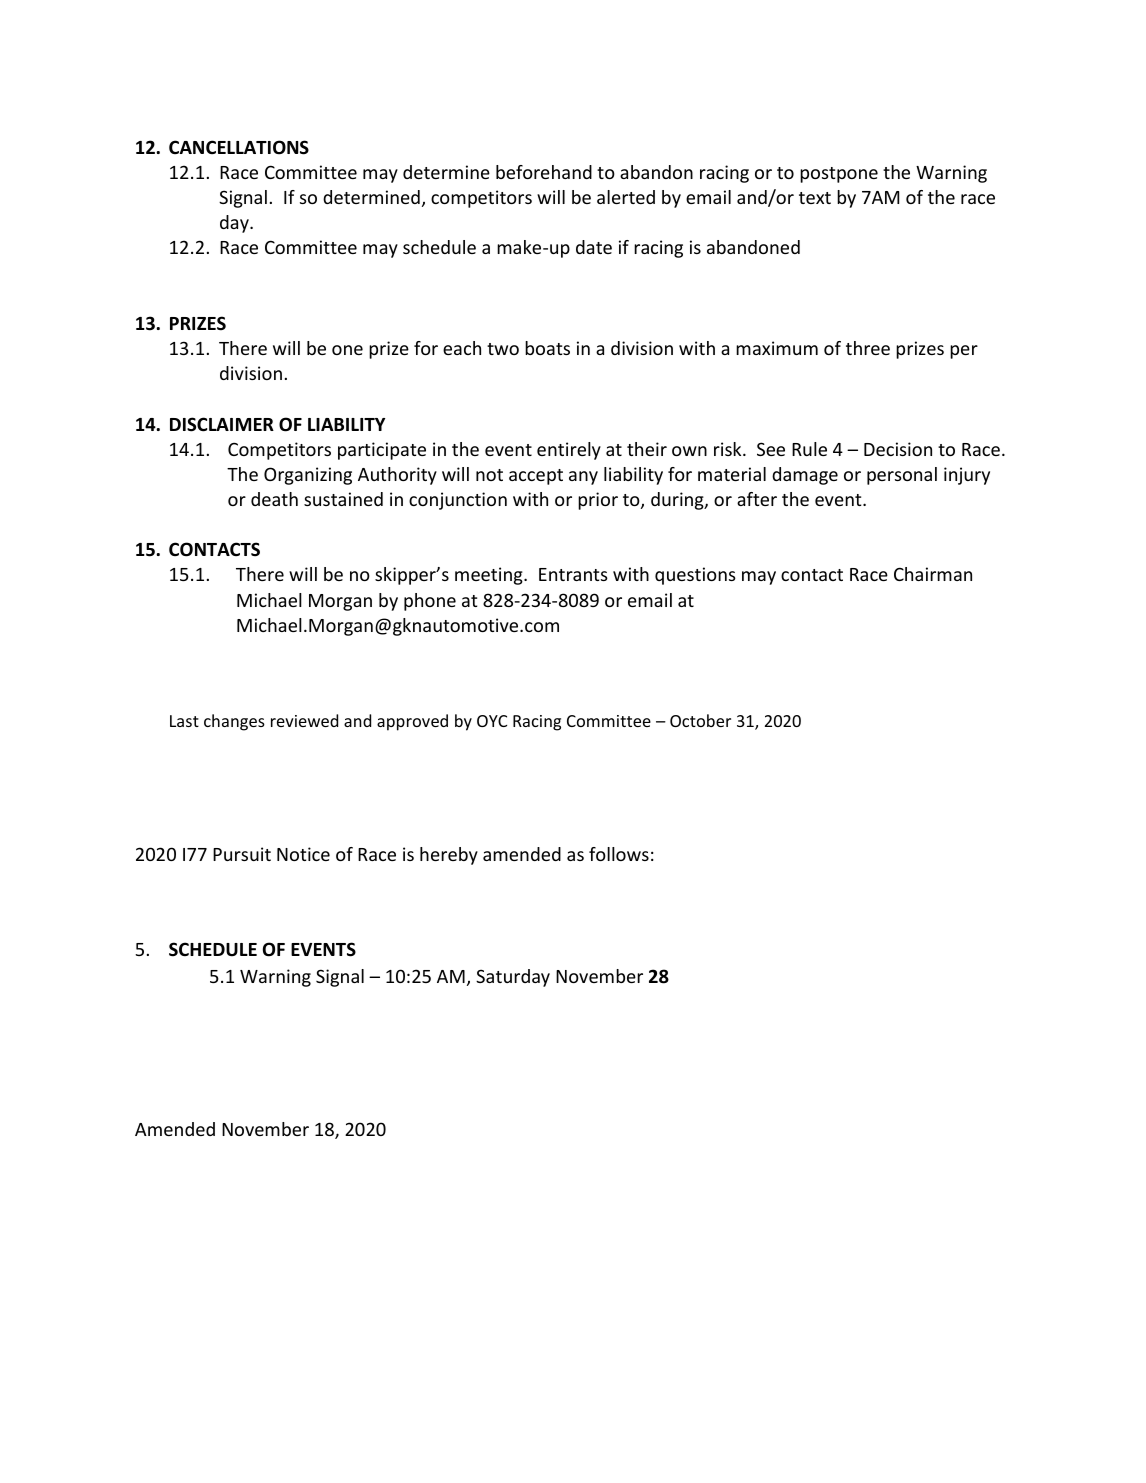 This image has width=1146, height=1483. What do you see at coordinates (303, 854) in the image?
I see `Notice` at bounding box center [303, 854].
